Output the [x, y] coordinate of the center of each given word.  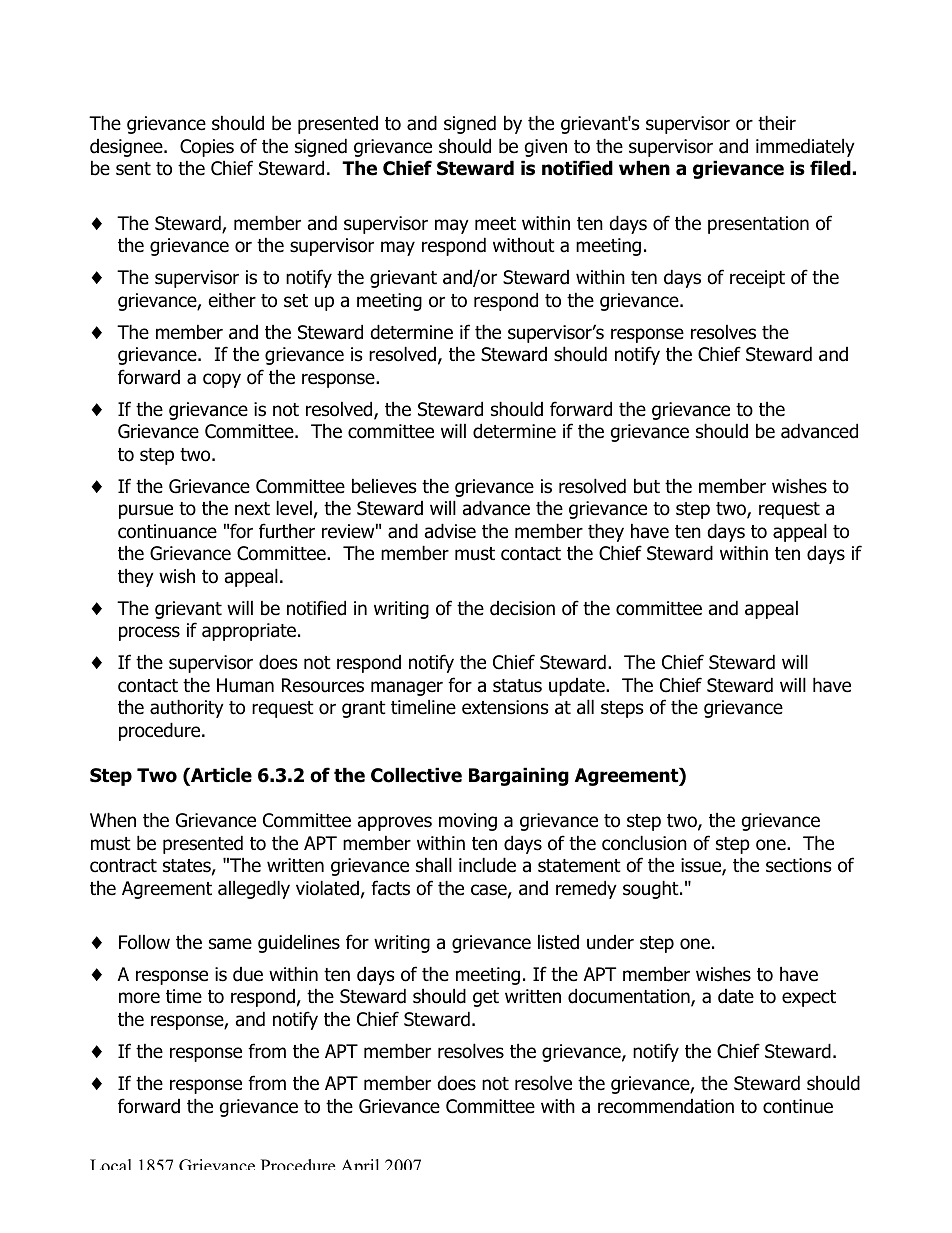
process [149, 633]
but [647, 486]
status [517, 686]
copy [222, 380]
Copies [207, 148]
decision [522, 608]
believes [384, 486]
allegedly [254, 889]
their [777, 123]
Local [110, 1164]
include [487, 865]
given [545, 148]
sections [798, 865]
